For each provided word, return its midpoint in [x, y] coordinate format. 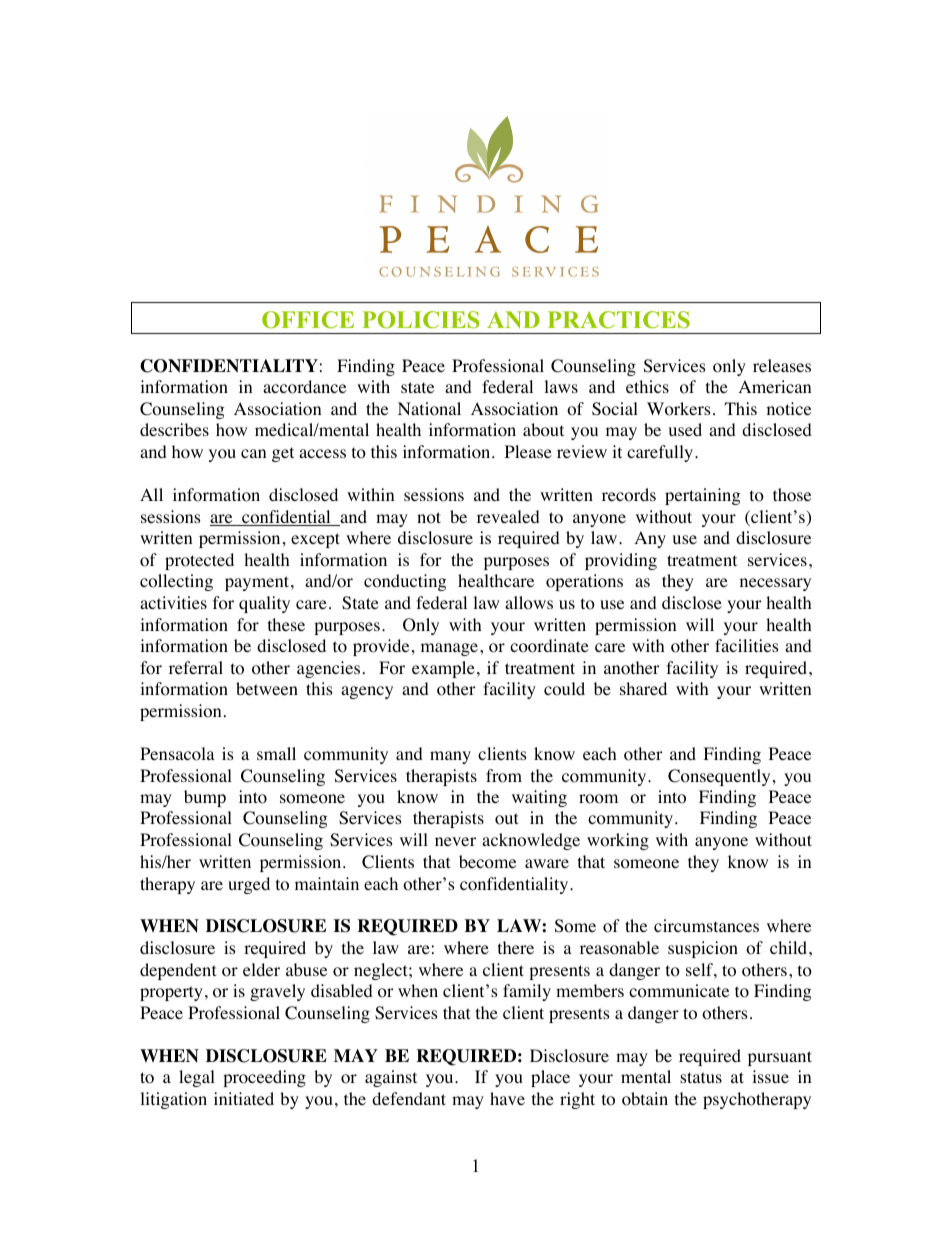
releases [782, 365]
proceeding [264, 1078]
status [701, 1077]
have [507, 1098]
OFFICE [308, 320]
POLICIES [421, 320]
